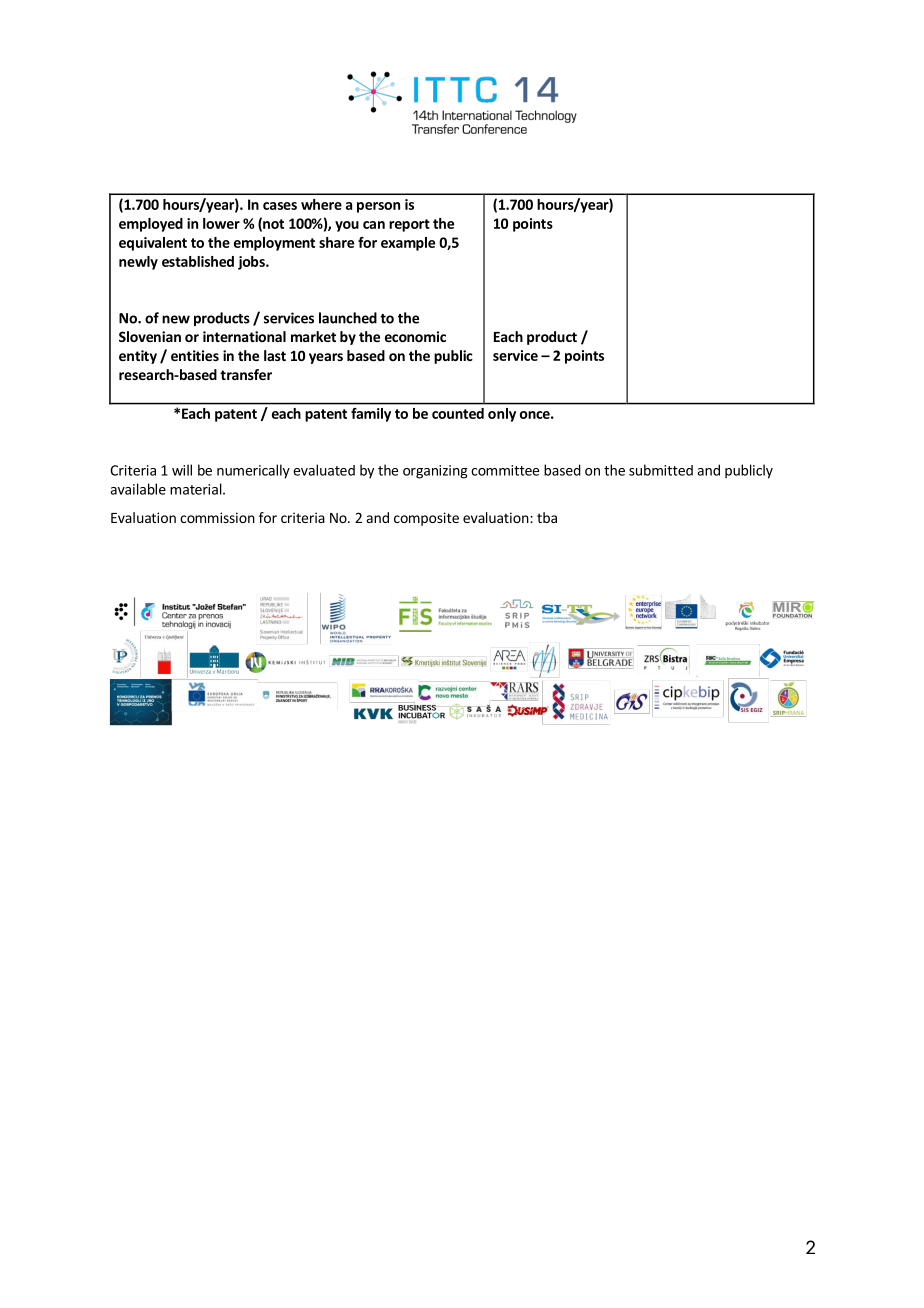 The image size is (924, 1308). Describe the element at coordinates (221, 223) in the screenshot. I see `lower` at that location.
